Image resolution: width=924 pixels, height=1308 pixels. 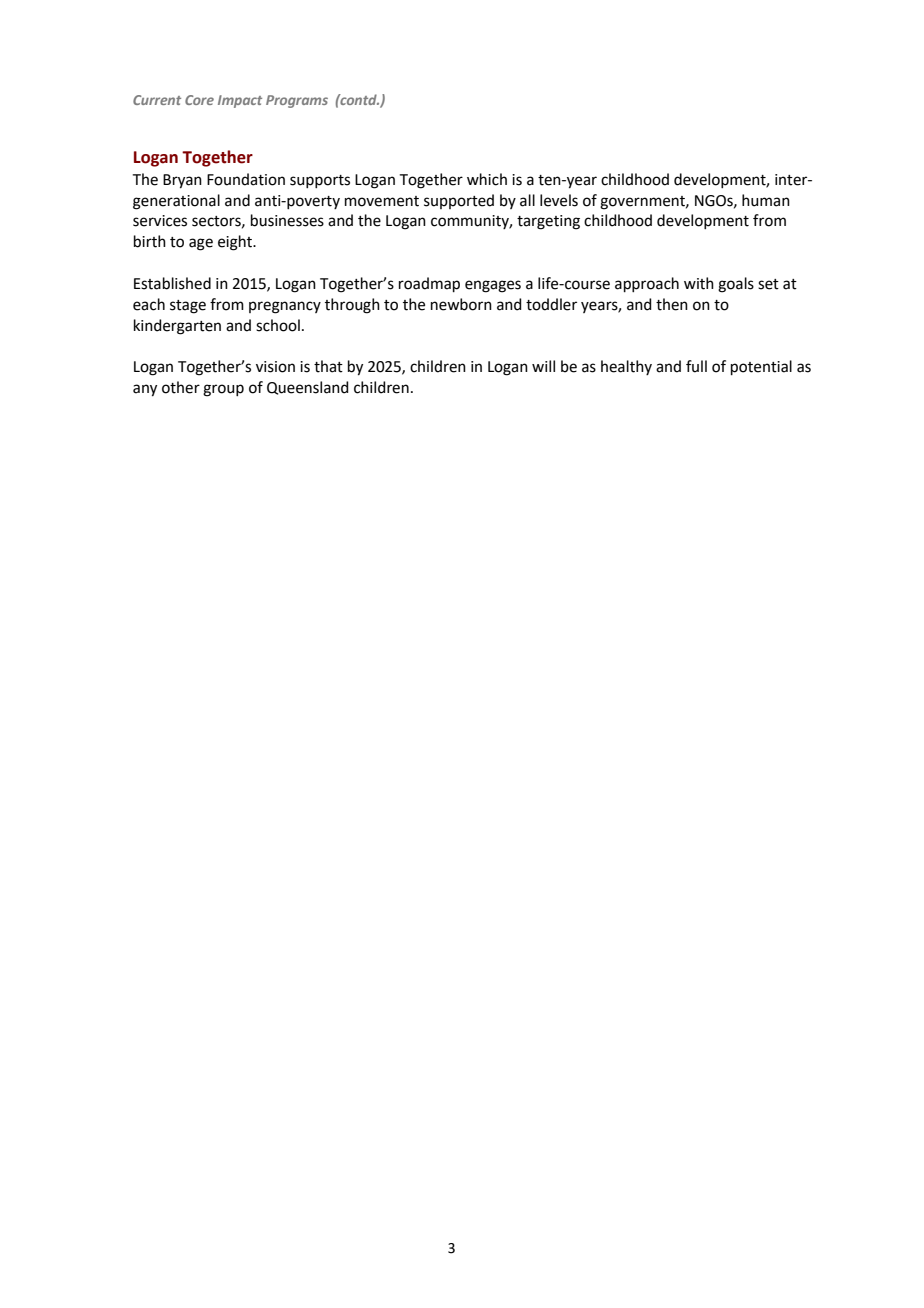 What do you see at coordinates (246, 179) in the document?
I see `Foundation` at bounding box center [246, 179].
